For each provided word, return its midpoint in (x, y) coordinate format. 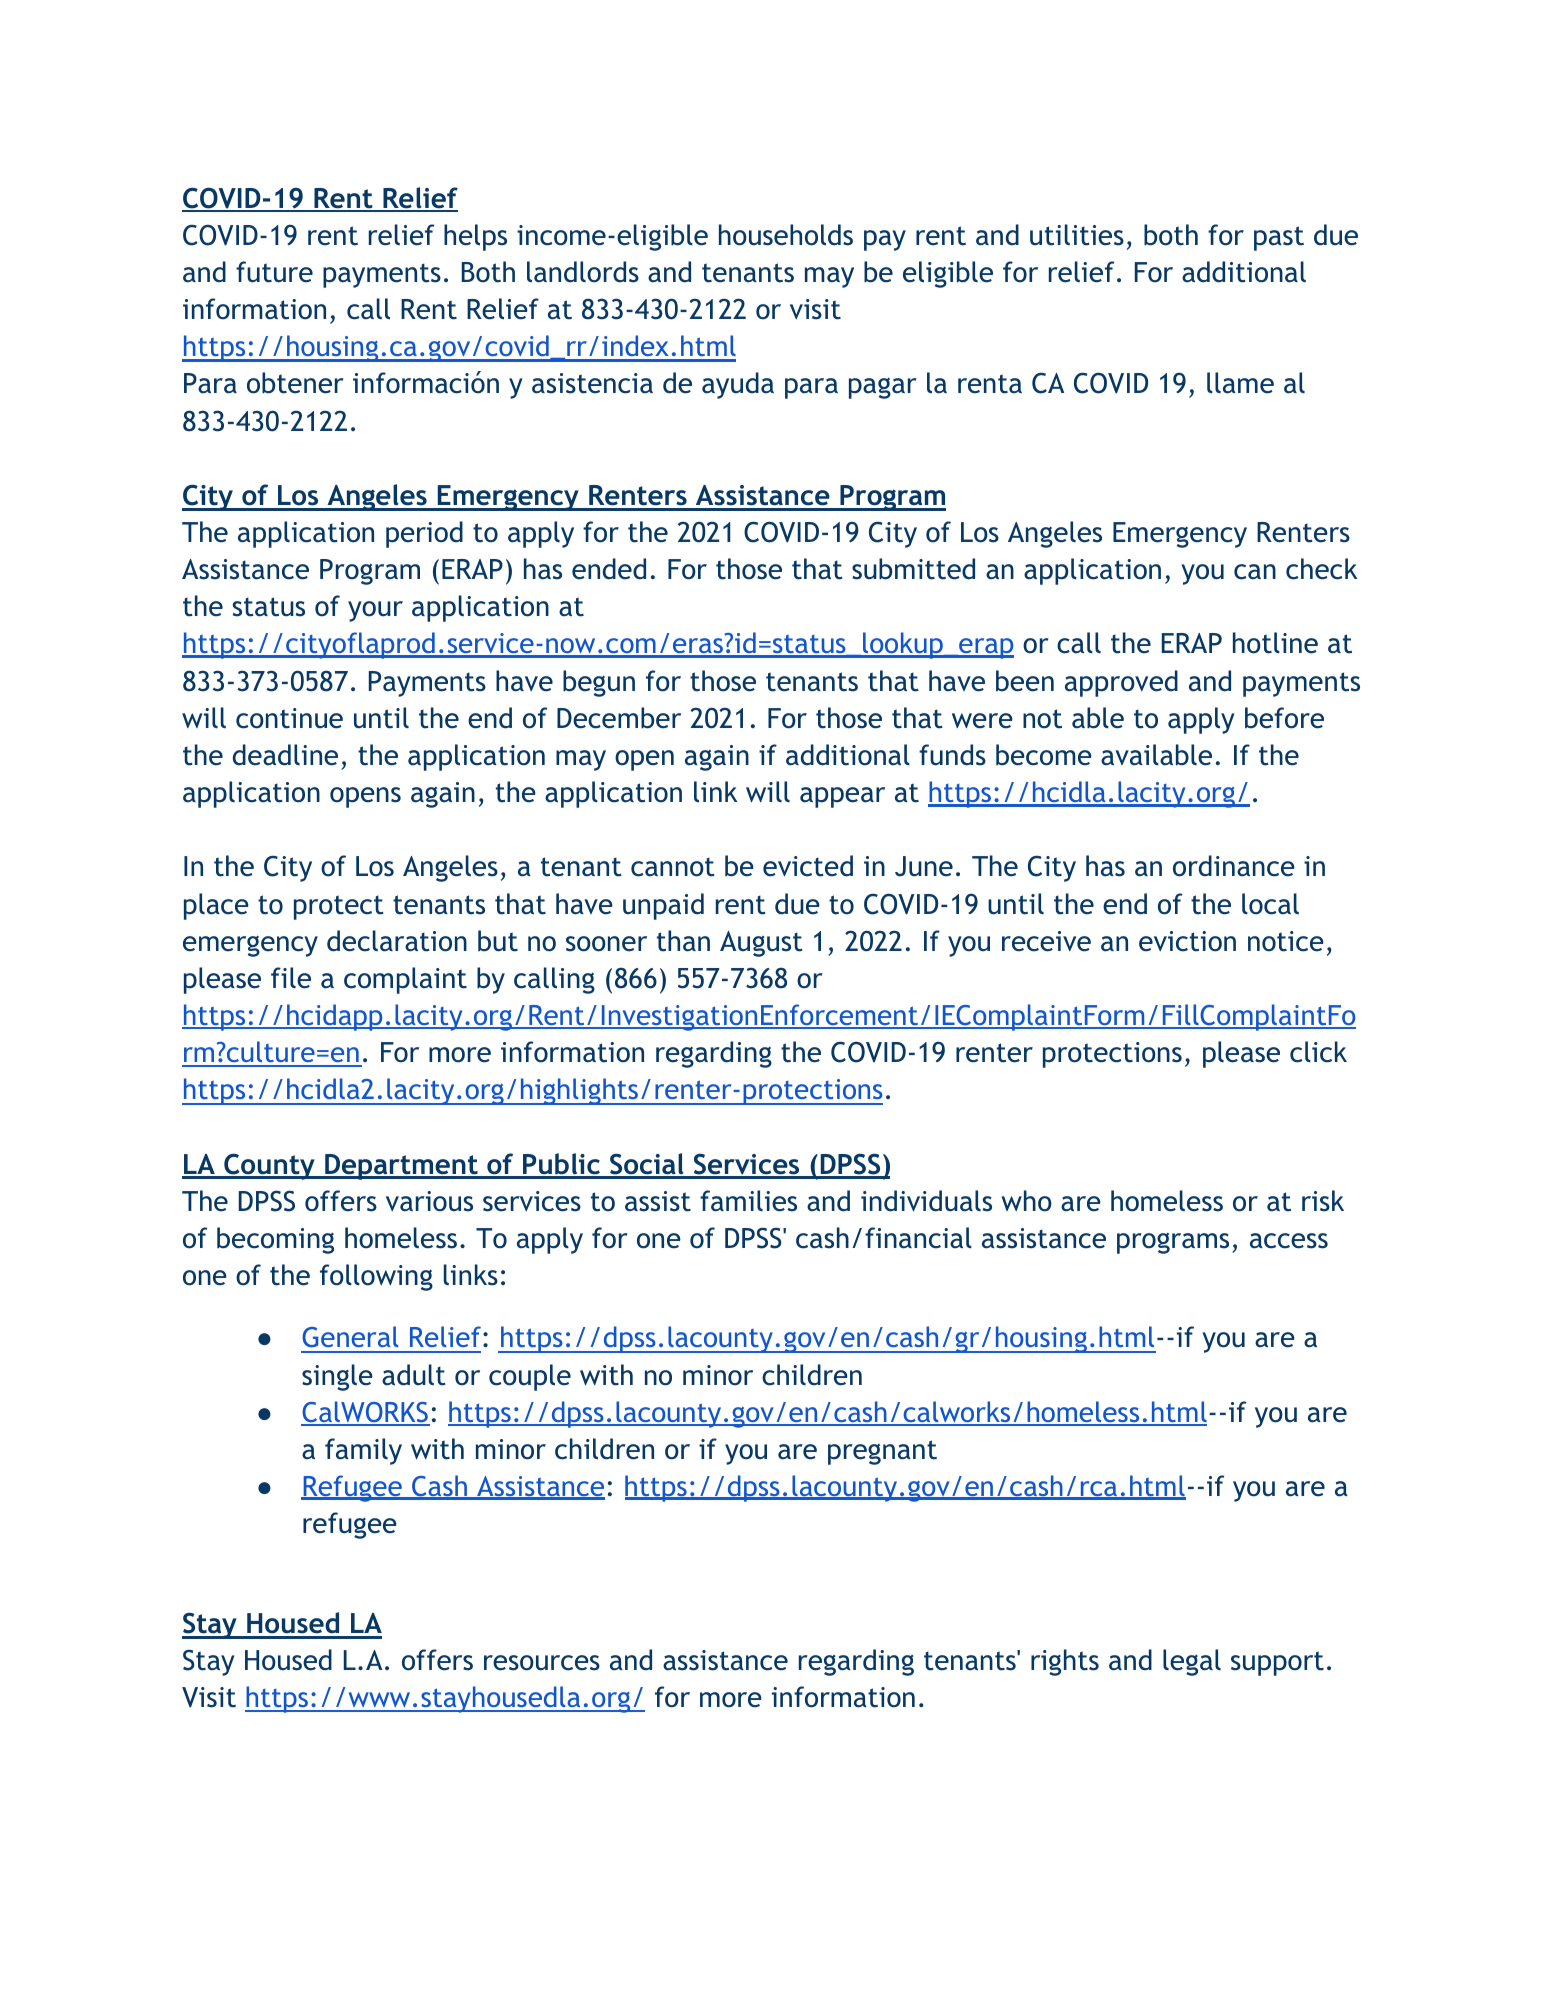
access (1289, 1241)
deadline (285, 755)
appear (842, 797)
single (337, 1377)
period (424, 534)
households (786, 235)
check (1321, 569)
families (748, 1201)
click (1318, 1052)
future (274, 272)
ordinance (1234, 866)
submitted (913, 569)
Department (401, 1167)
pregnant (882, 1452)
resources (542, 1663)
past (1279, 238)
